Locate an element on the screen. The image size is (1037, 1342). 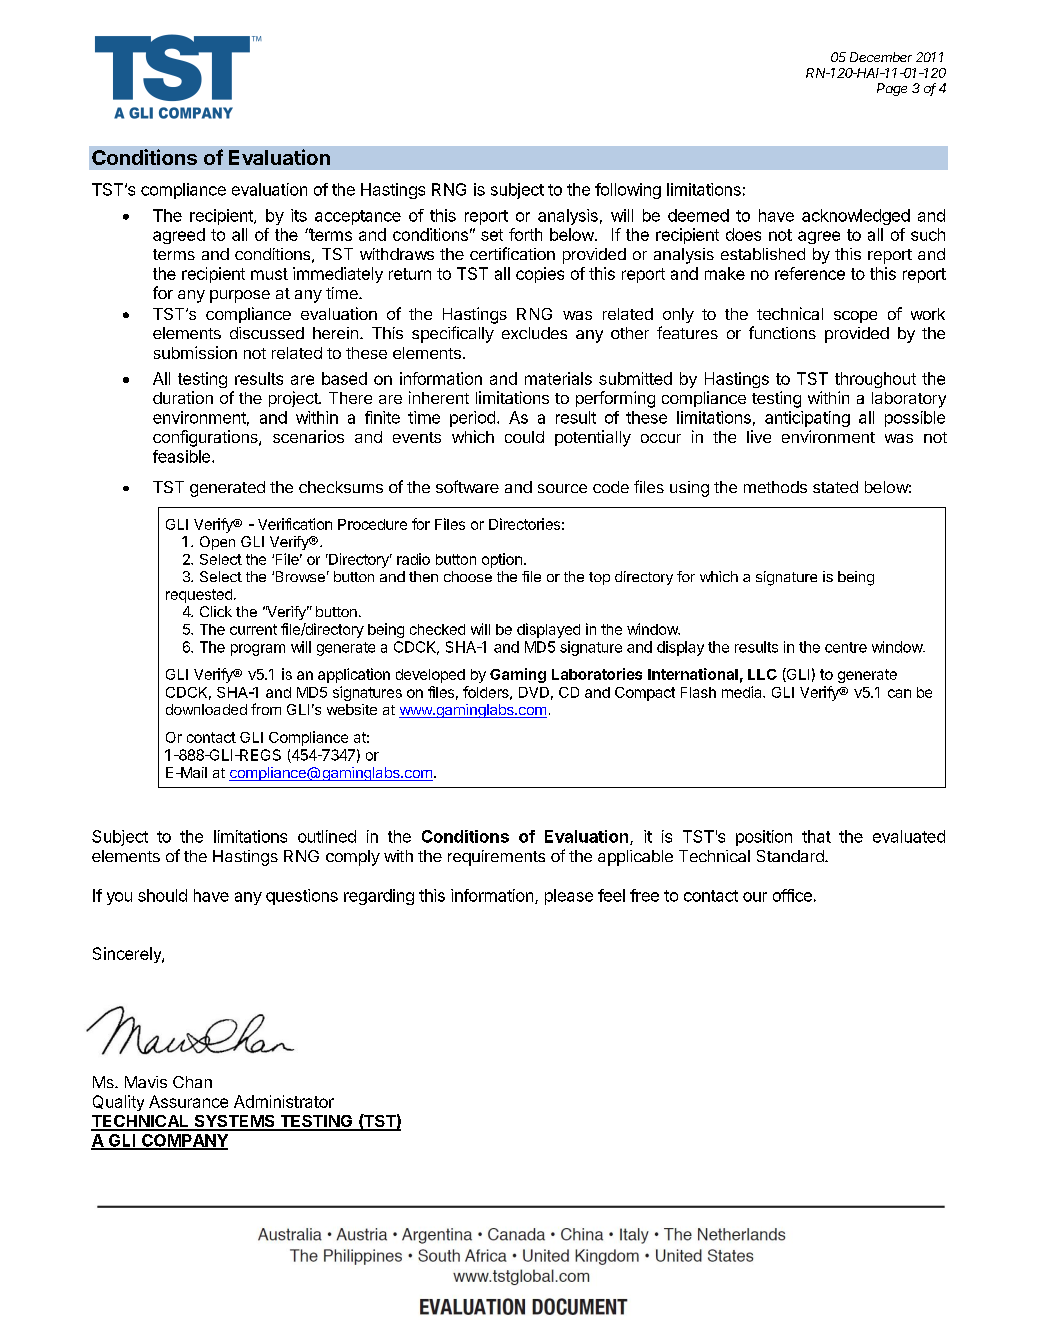
DVD is located at coordinates (534, 692).
